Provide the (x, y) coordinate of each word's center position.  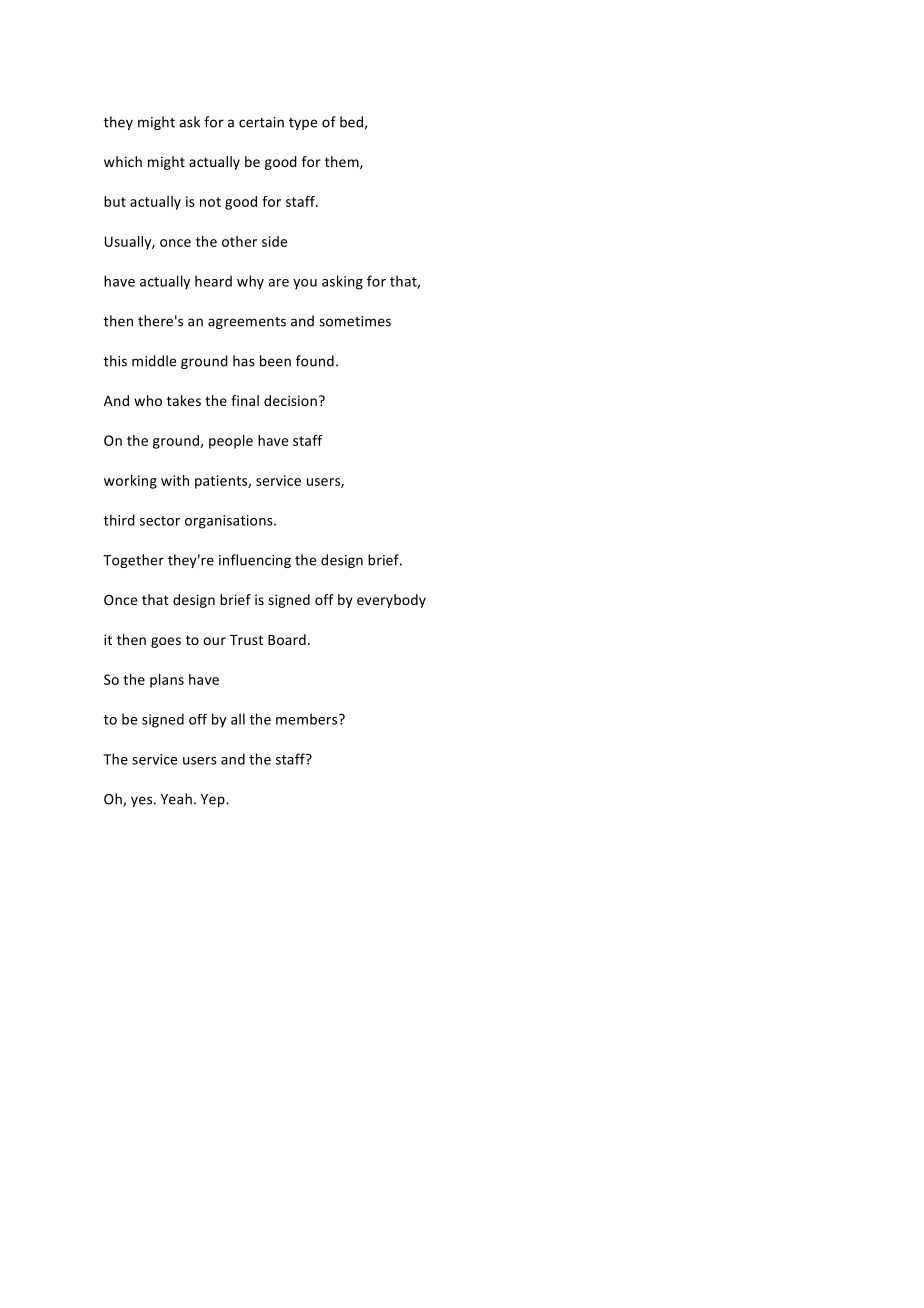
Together (133, 561)
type (303, 124)
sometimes (355, 321)
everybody (391, 601)
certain (261, 122)
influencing (255, 561)
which (123, 161)
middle (154, 361)
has (244, 361)
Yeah (176, 799)
